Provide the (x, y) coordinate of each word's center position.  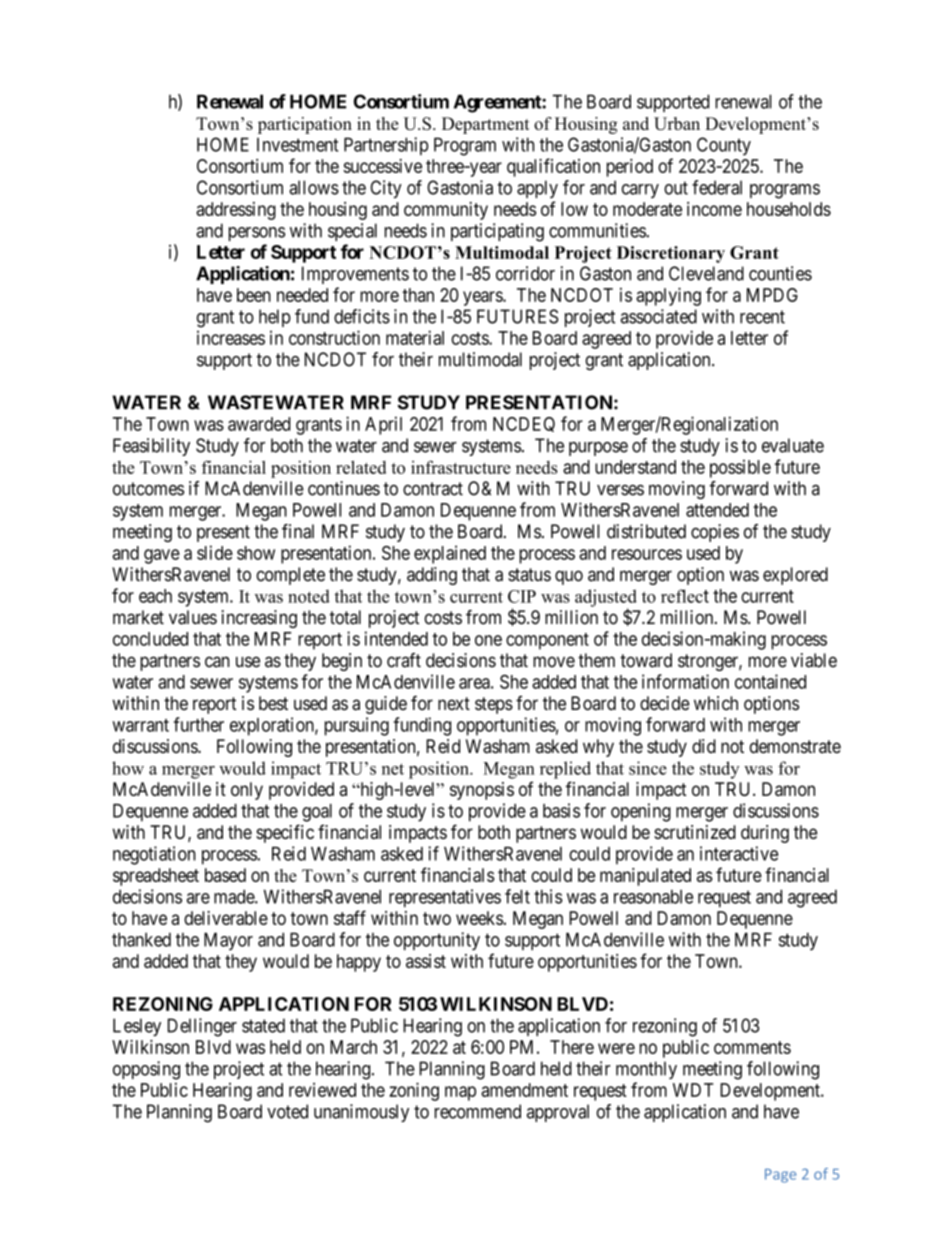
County (724, 146)
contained (770, 681)
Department (485, 125)
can (217, 662)
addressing (236, 211)
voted (287, 1111)
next (454, 703)
